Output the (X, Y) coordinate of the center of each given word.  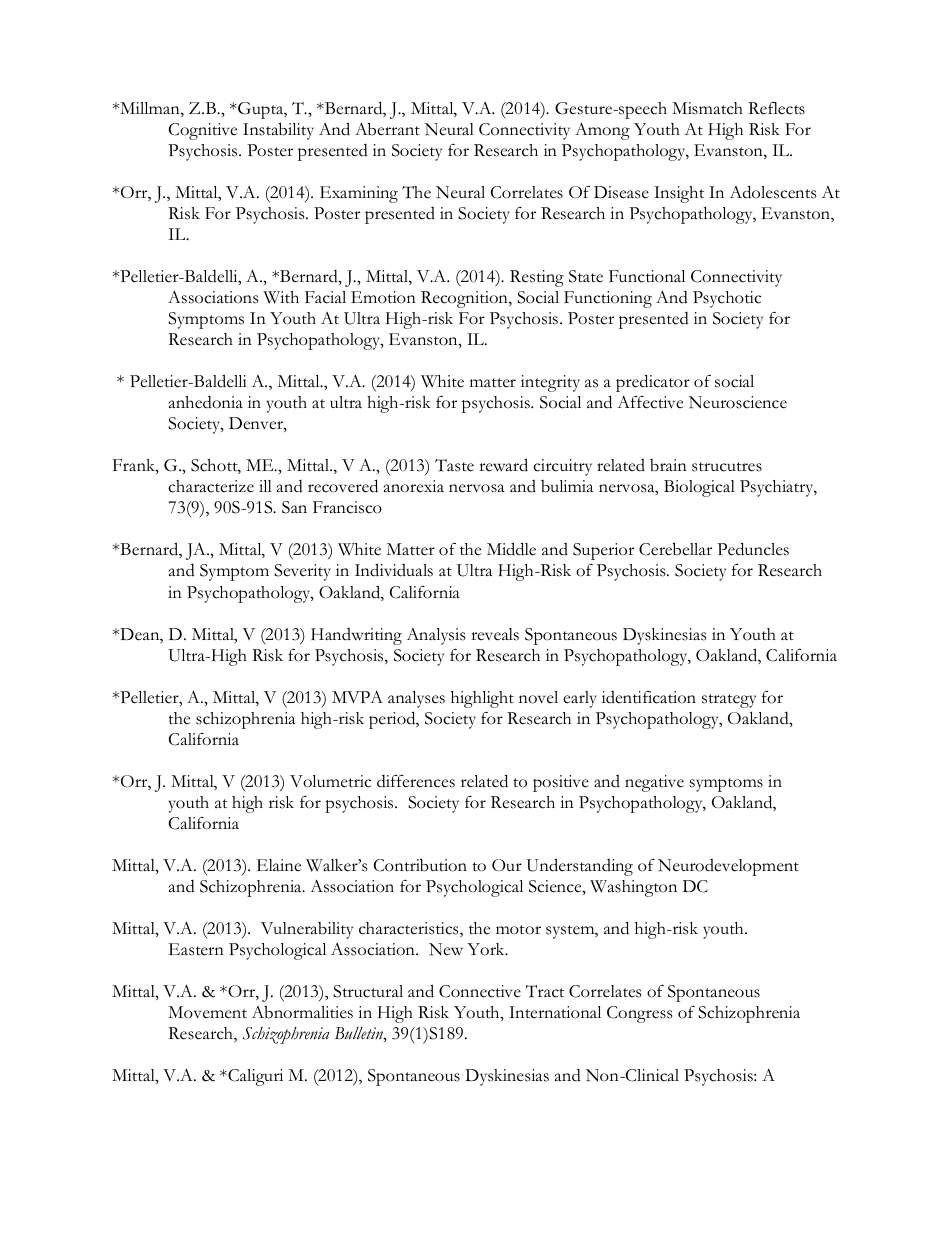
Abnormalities (302, 1012)
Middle (511, 549)
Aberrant (387, 129)
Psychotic (727, 299)
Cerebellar (675, 549)
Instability (278, 131)
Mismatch (707, 108)
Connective (480, 991)
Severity (302, 572)
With (281, 297)
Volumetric (330, 781)
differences (416, 781)
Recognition (465, 299)
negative (654, 783)
